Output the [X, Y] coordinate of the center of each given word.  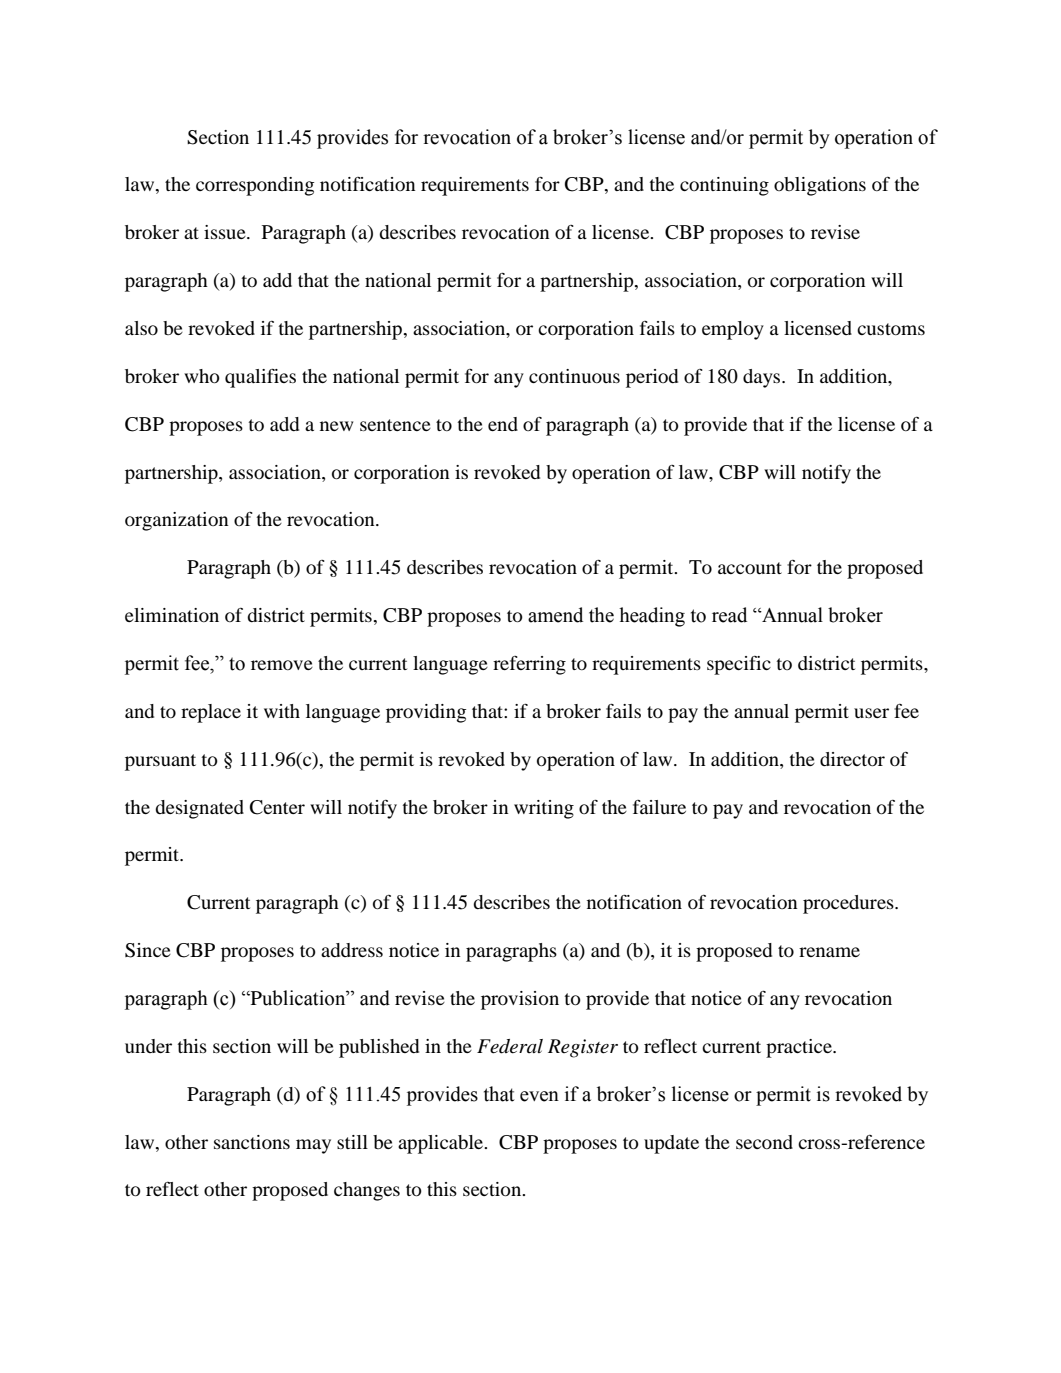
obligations [820, 186]
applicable [442, 1144]
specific [739, 665]
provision [520, 1000]
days [763, 378]
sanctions [252, 1142]
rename [829, 952]
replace [211, 713]
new [336, 426]
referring [529, 665]
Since [148, 950]
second [764, 1142]
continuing [724, 186]
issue [226, 232]
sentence [395, 425]
